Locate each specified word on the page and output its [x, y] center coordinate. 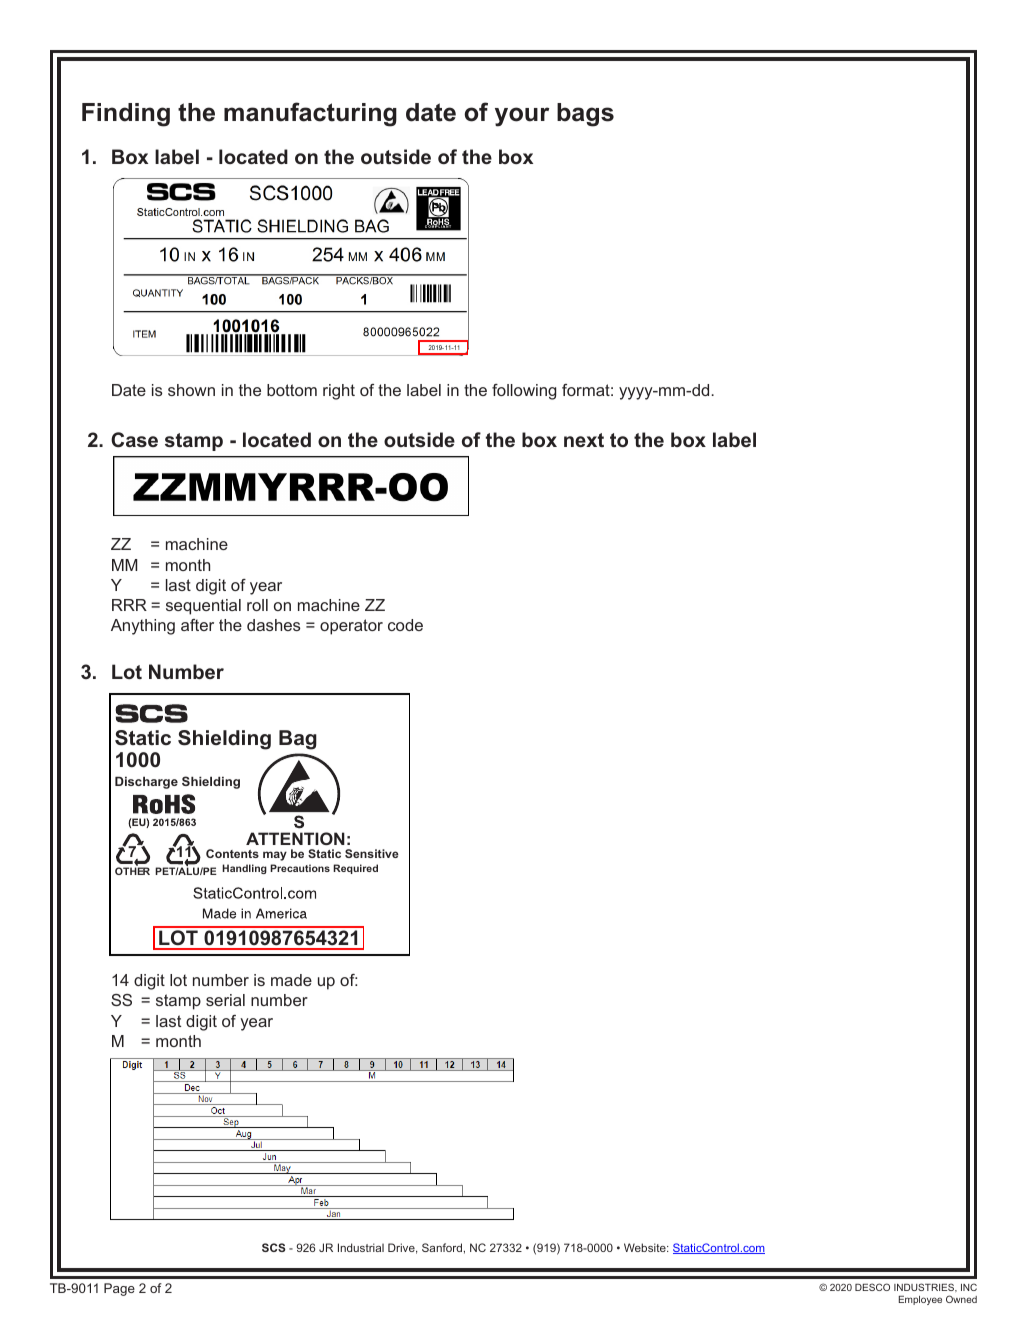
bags [585, 115]
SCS [274, 1247]
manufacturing [310, 114]
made [291, 980]
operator [351, 627]
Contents [232, 853]
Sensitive [372, 853]
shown [191, 390]
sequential [203, 607]
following [524, 392]
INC [969, 1287]
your [522, 117]
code [405, 625]
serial [225, 1000]
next [584, 440]
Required [355, 869]
